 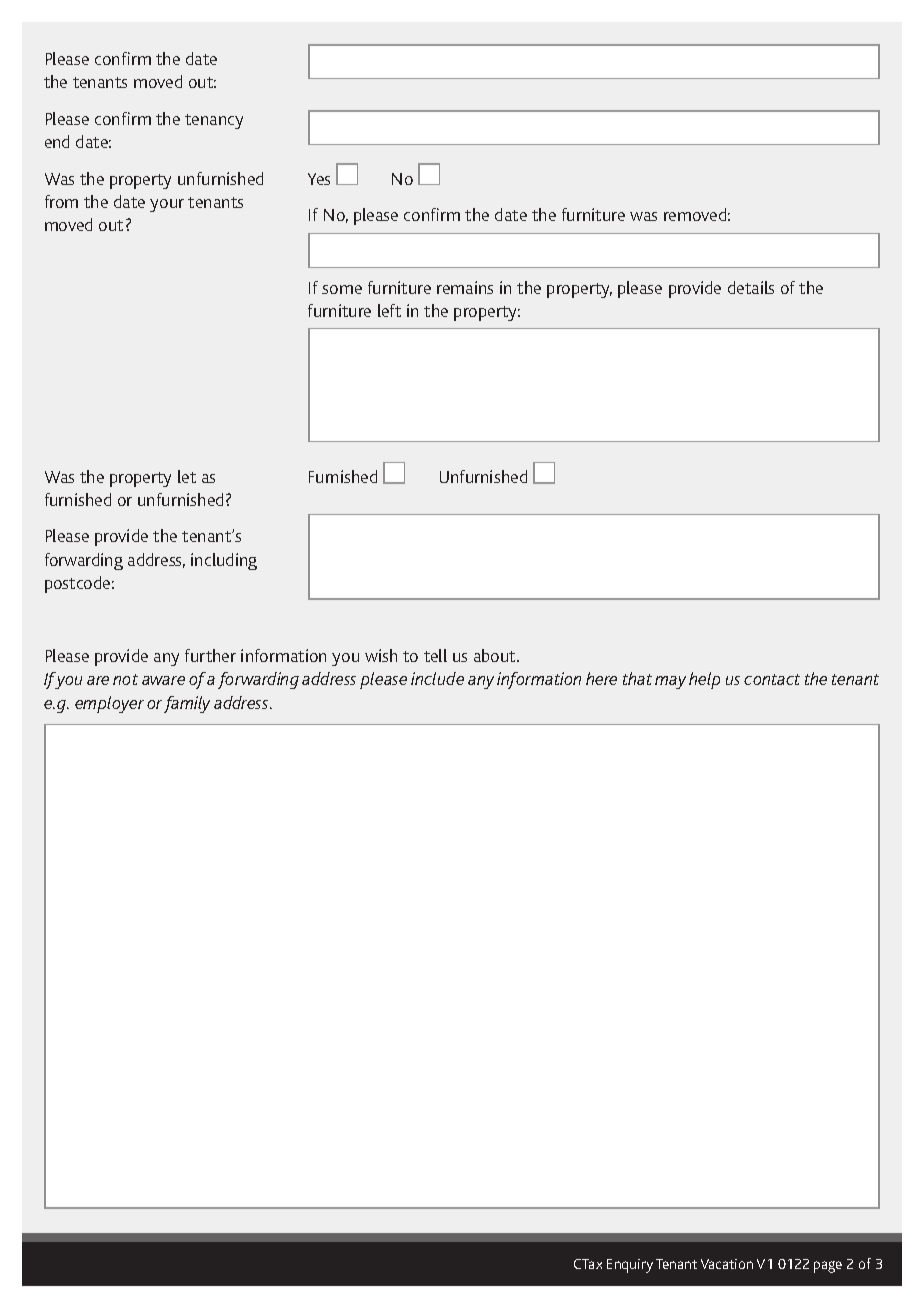 What do you see at coordinates (437, 678) in the page?
I see `include` at bounding box center [437, 678].
